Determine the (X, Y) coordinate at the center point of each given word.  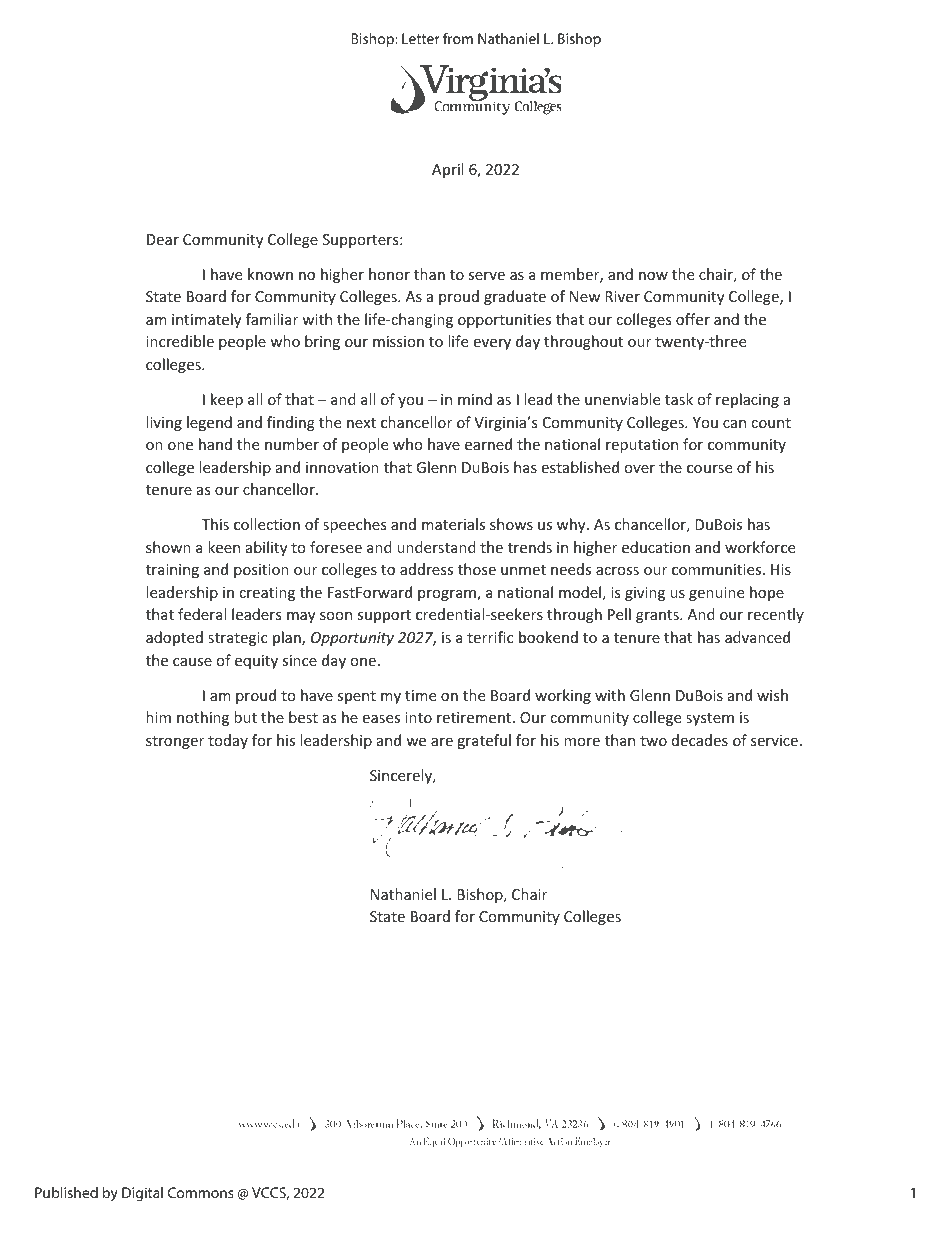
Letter (421, 38)
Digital (142, 1194)
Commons (201, 1192)
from (458, 38)
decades (700, 740)
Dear (163, 239)
